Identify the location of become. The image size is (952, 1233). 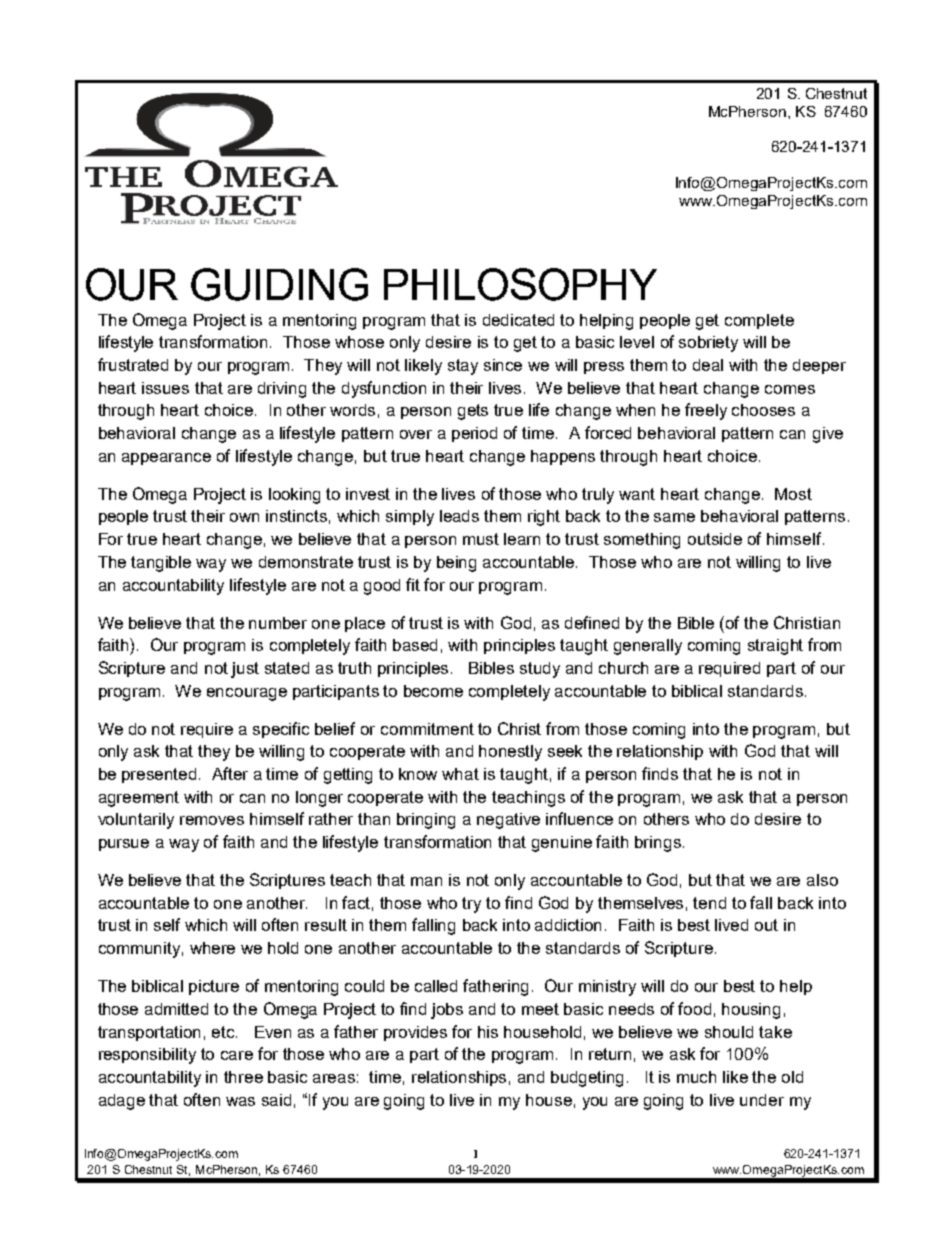
(433, 691).
